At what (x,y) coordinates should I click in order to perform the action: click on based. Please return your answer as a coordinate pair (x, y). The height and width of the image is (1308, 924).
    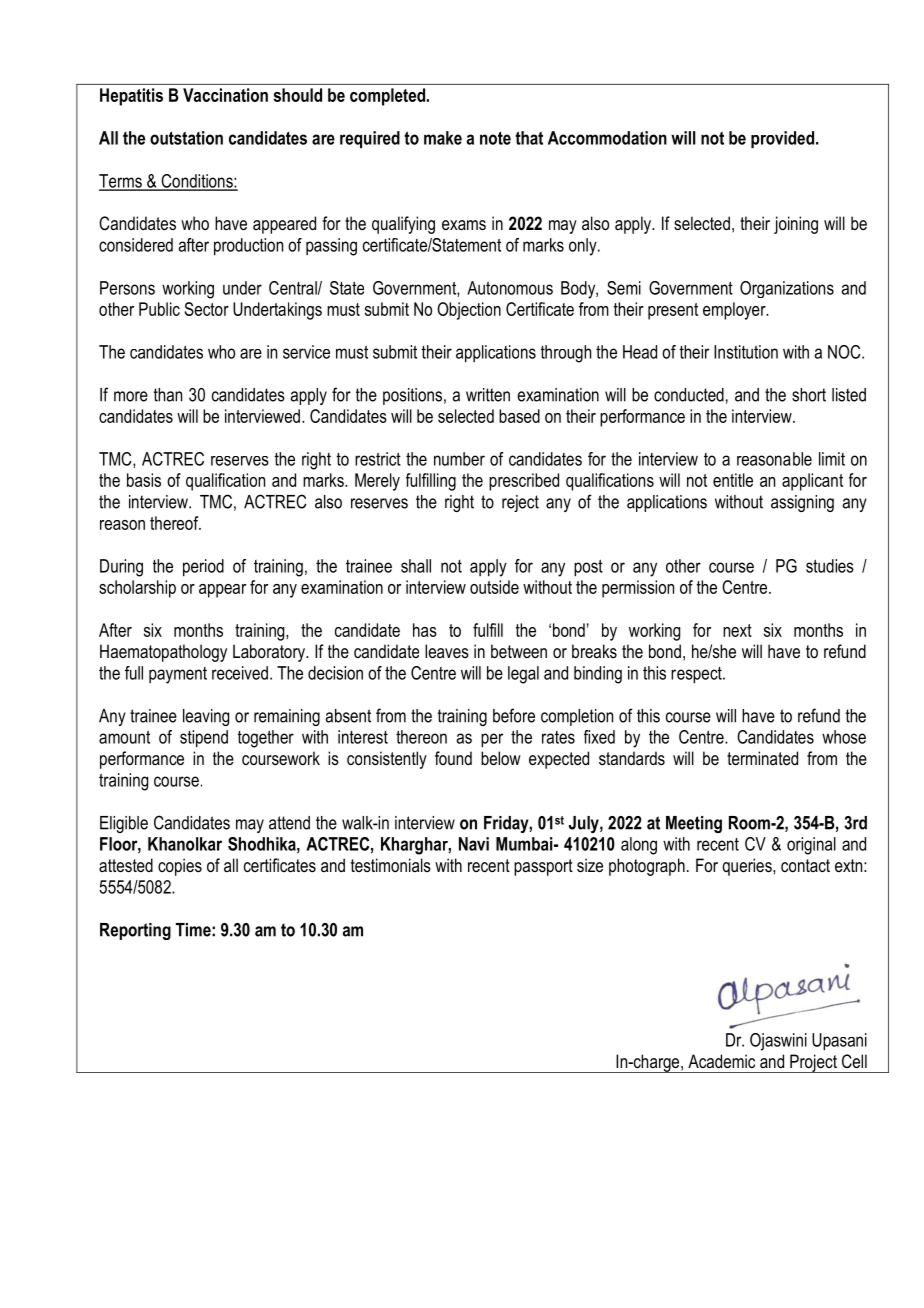
    Looking at the image, I should click on (519, 416).
